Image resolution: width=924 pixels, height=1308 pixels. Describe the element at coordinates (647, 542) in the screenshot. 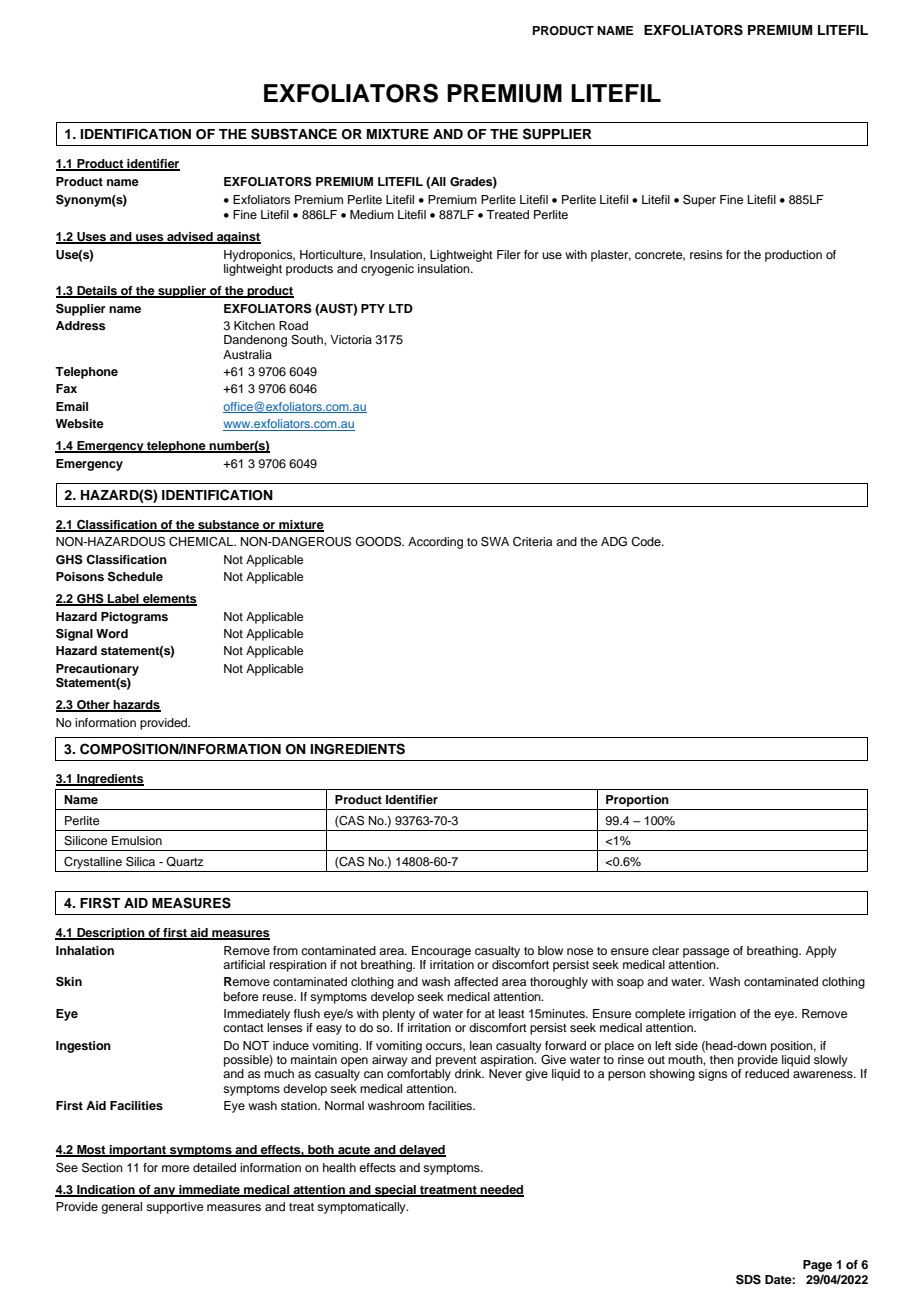

I see `Code` at that location.
